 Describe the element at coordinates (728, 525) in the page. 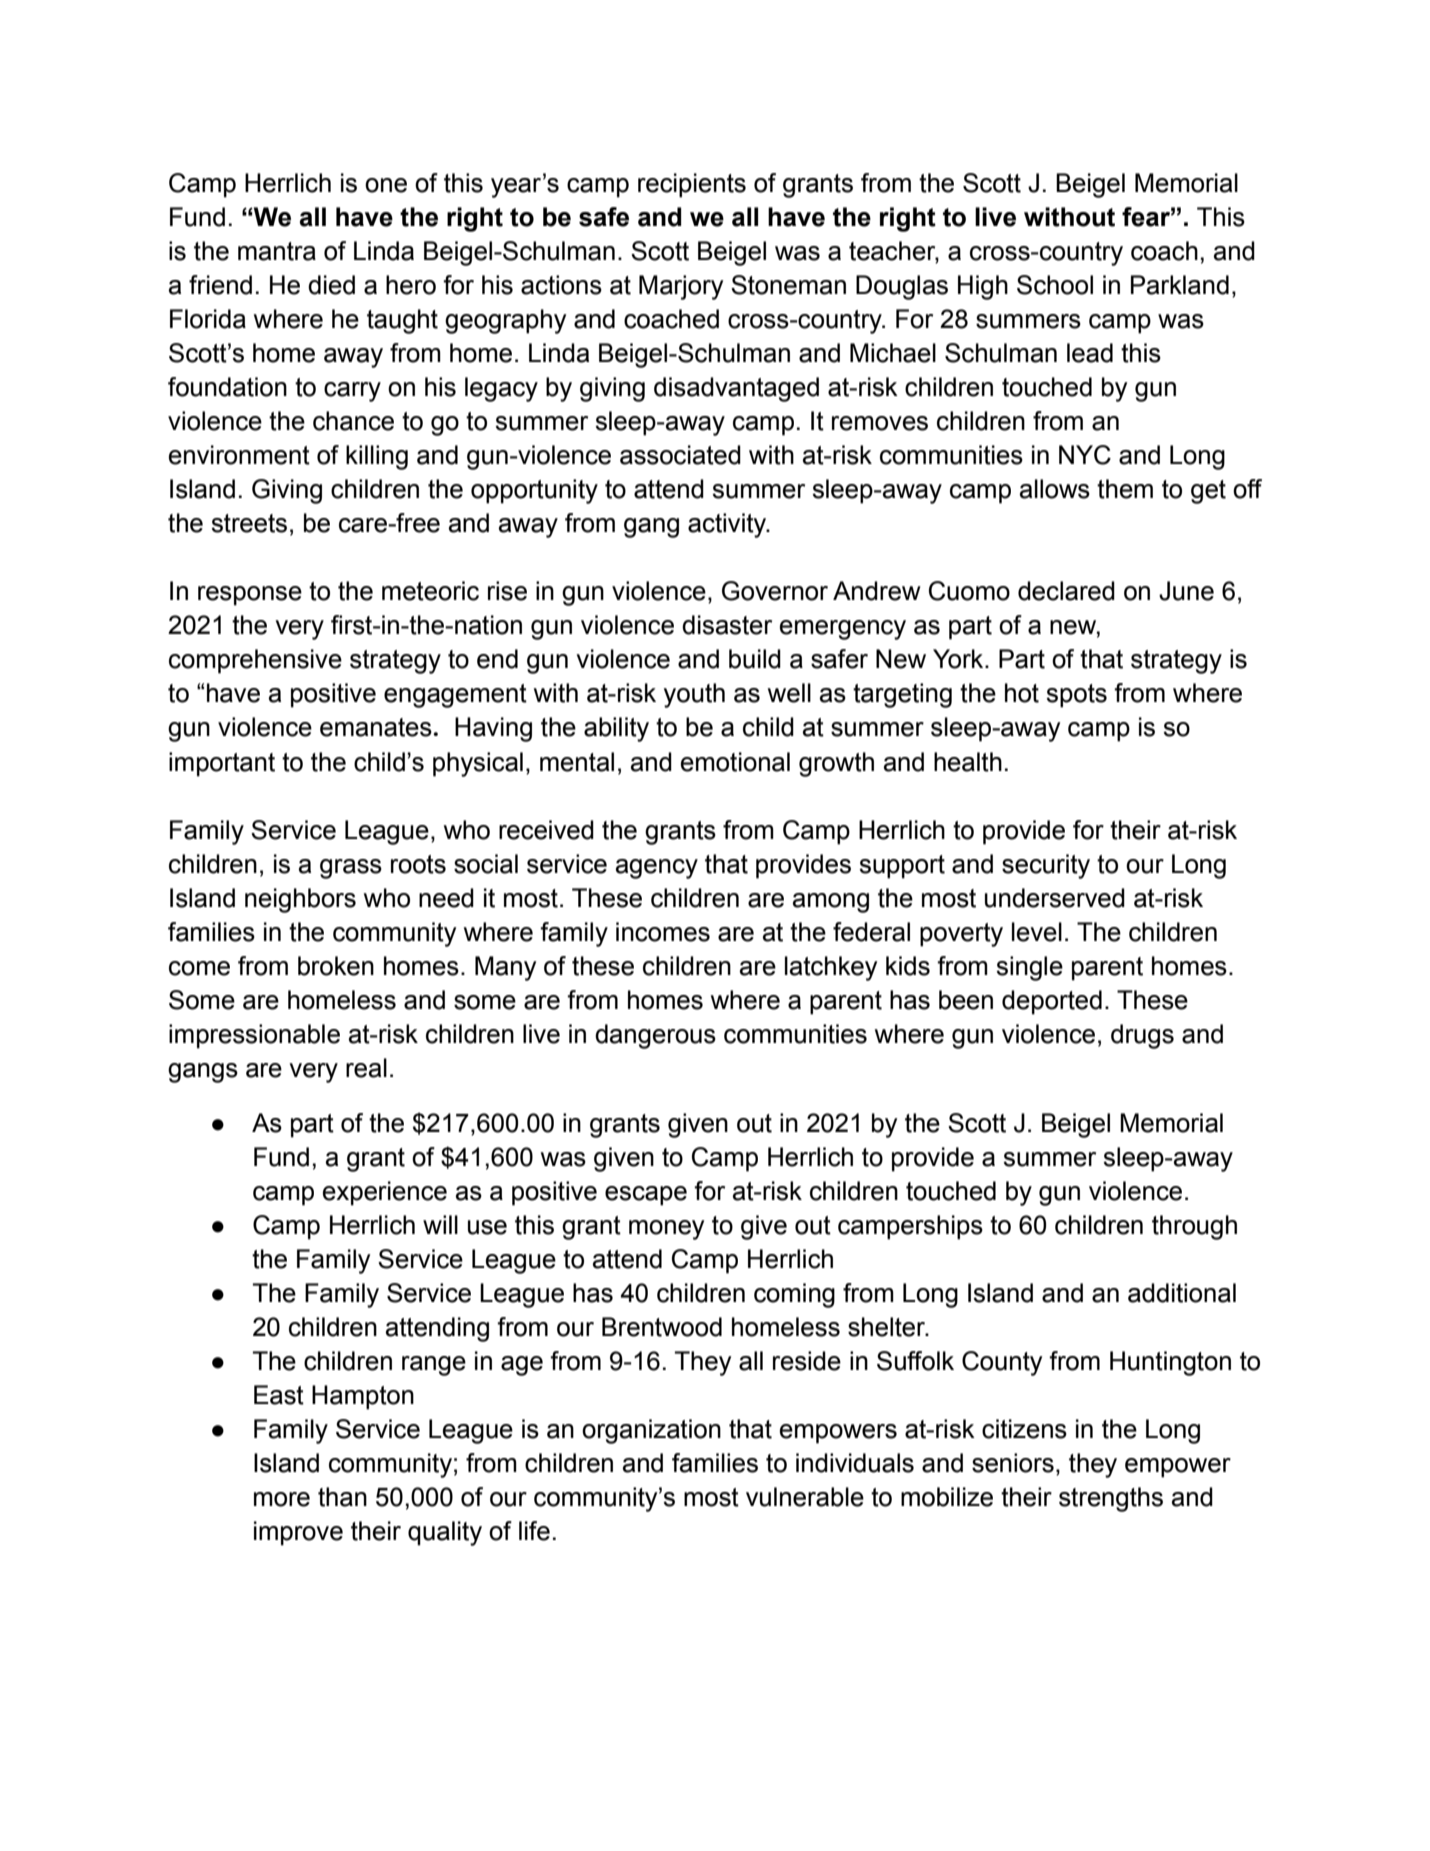

I see `activity` at that location.
